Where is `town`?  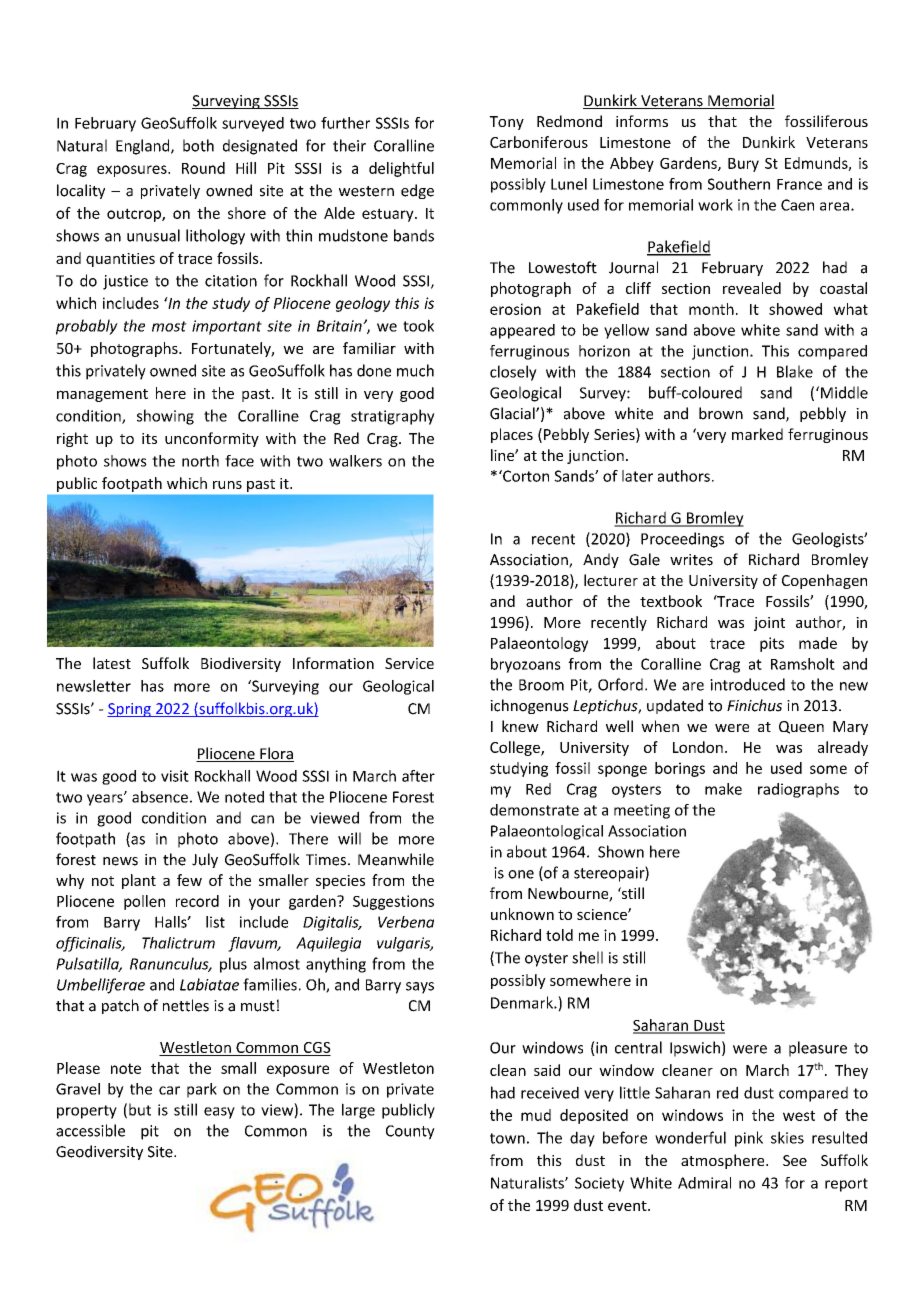 town is located at coordinates (507, 1138).
